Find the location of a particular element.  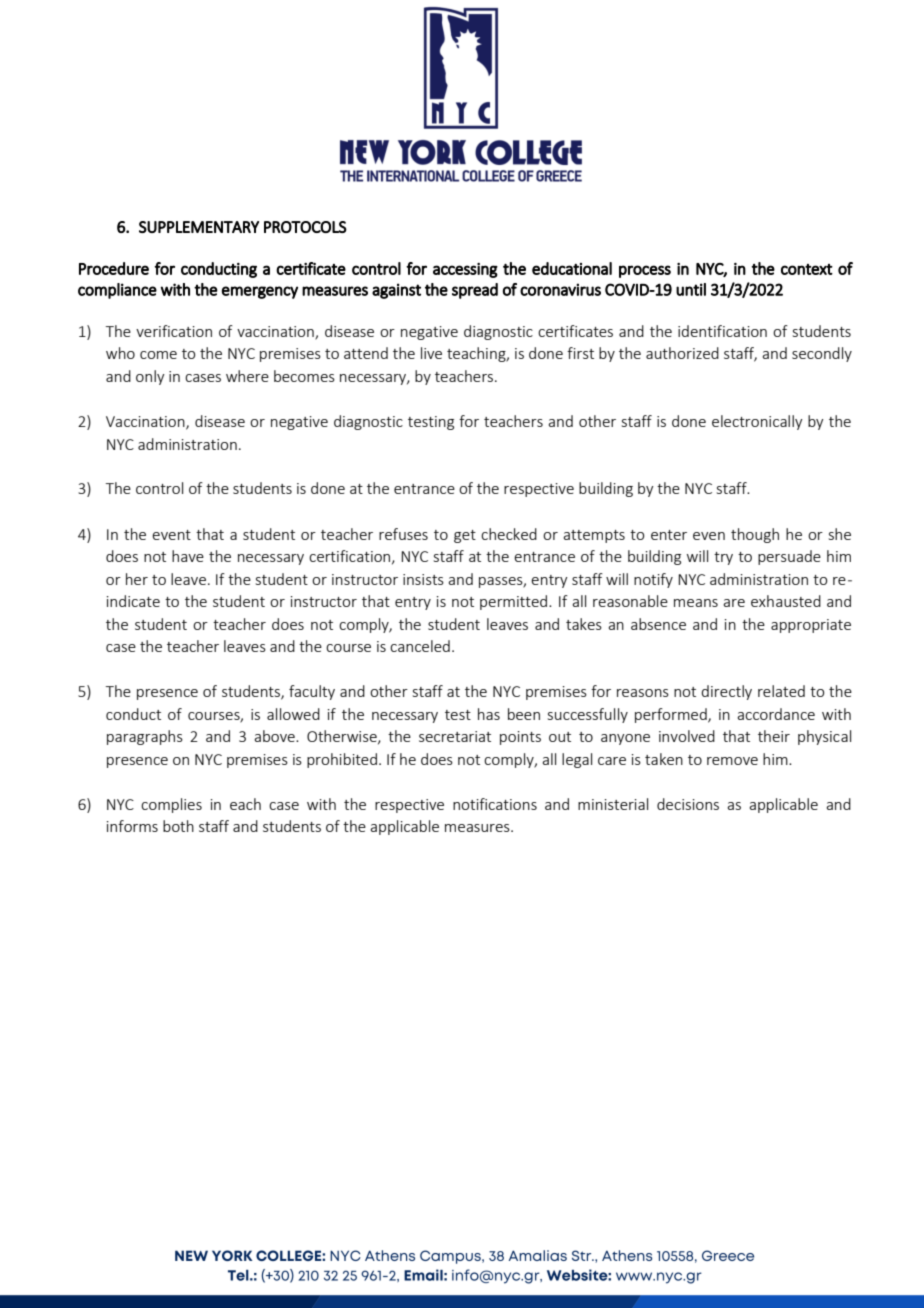

notifications is located at coordinates (495, 804).
